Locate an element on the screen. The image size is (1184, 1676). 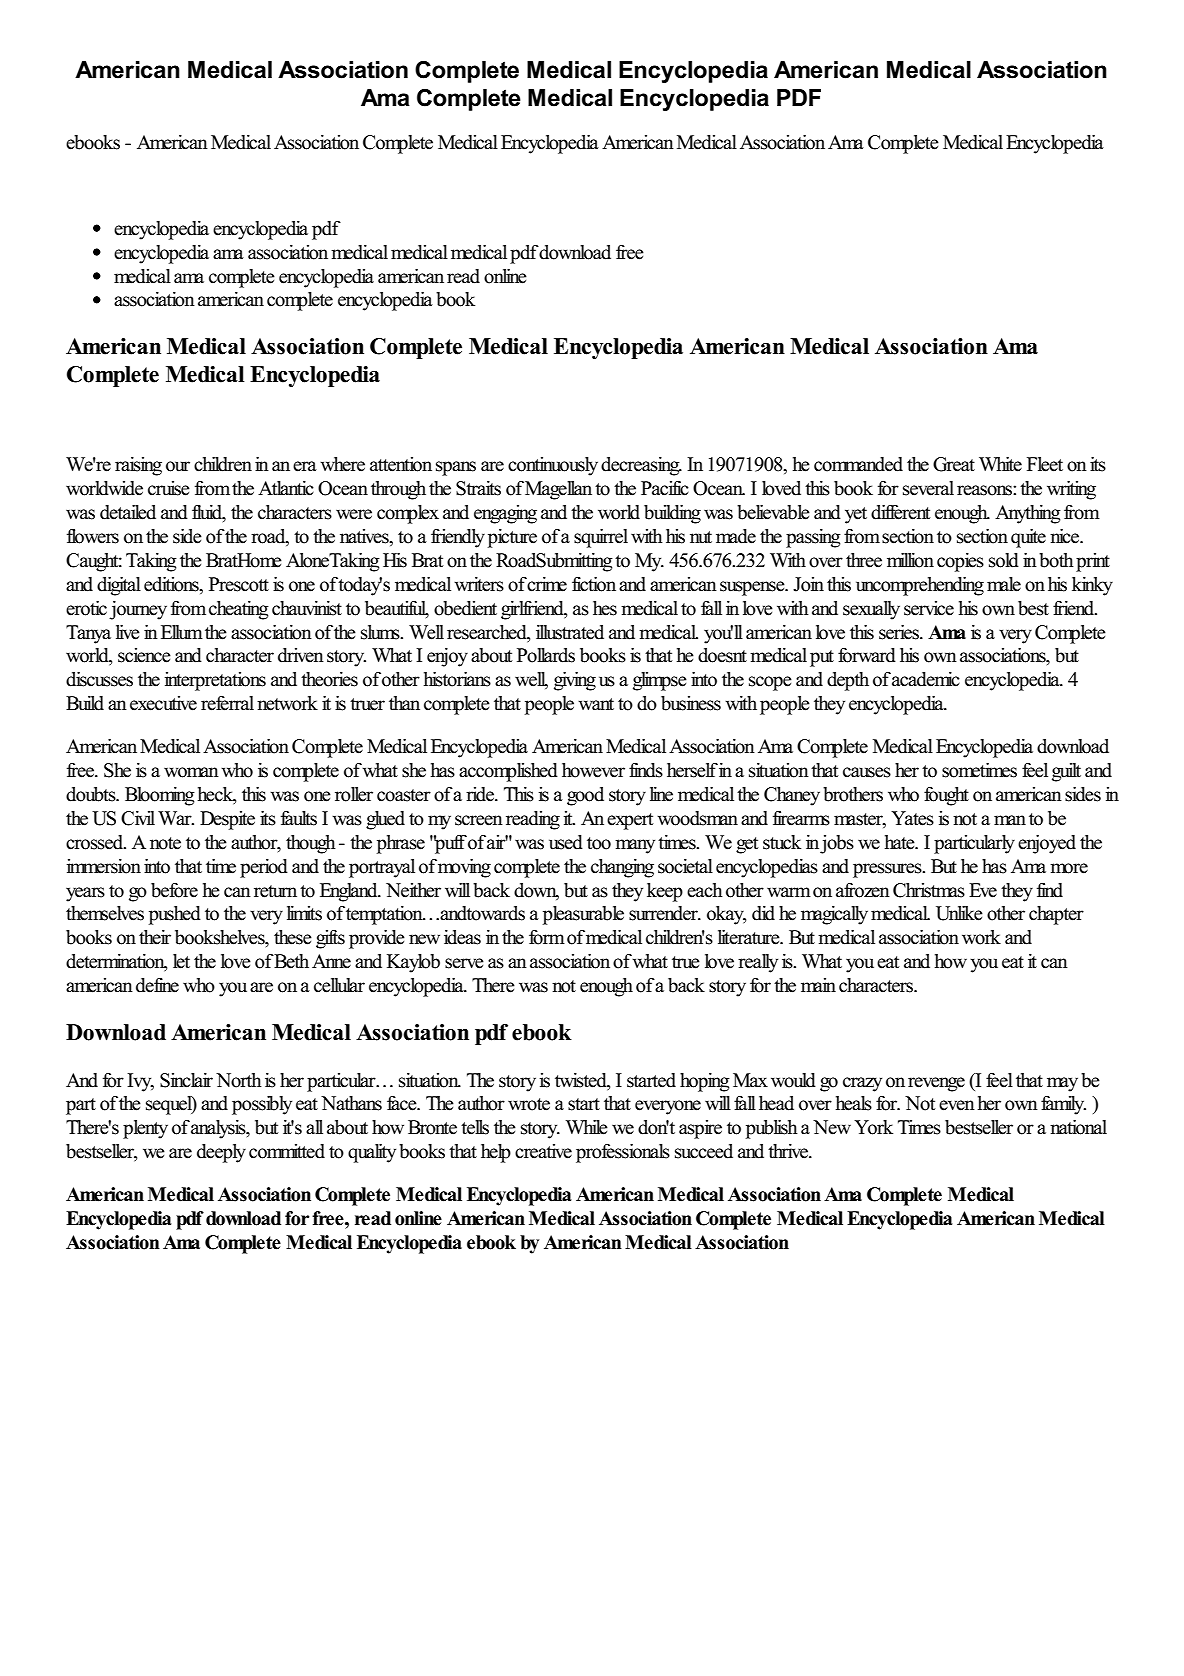
decreasing is located at coordinates (641, 466).
